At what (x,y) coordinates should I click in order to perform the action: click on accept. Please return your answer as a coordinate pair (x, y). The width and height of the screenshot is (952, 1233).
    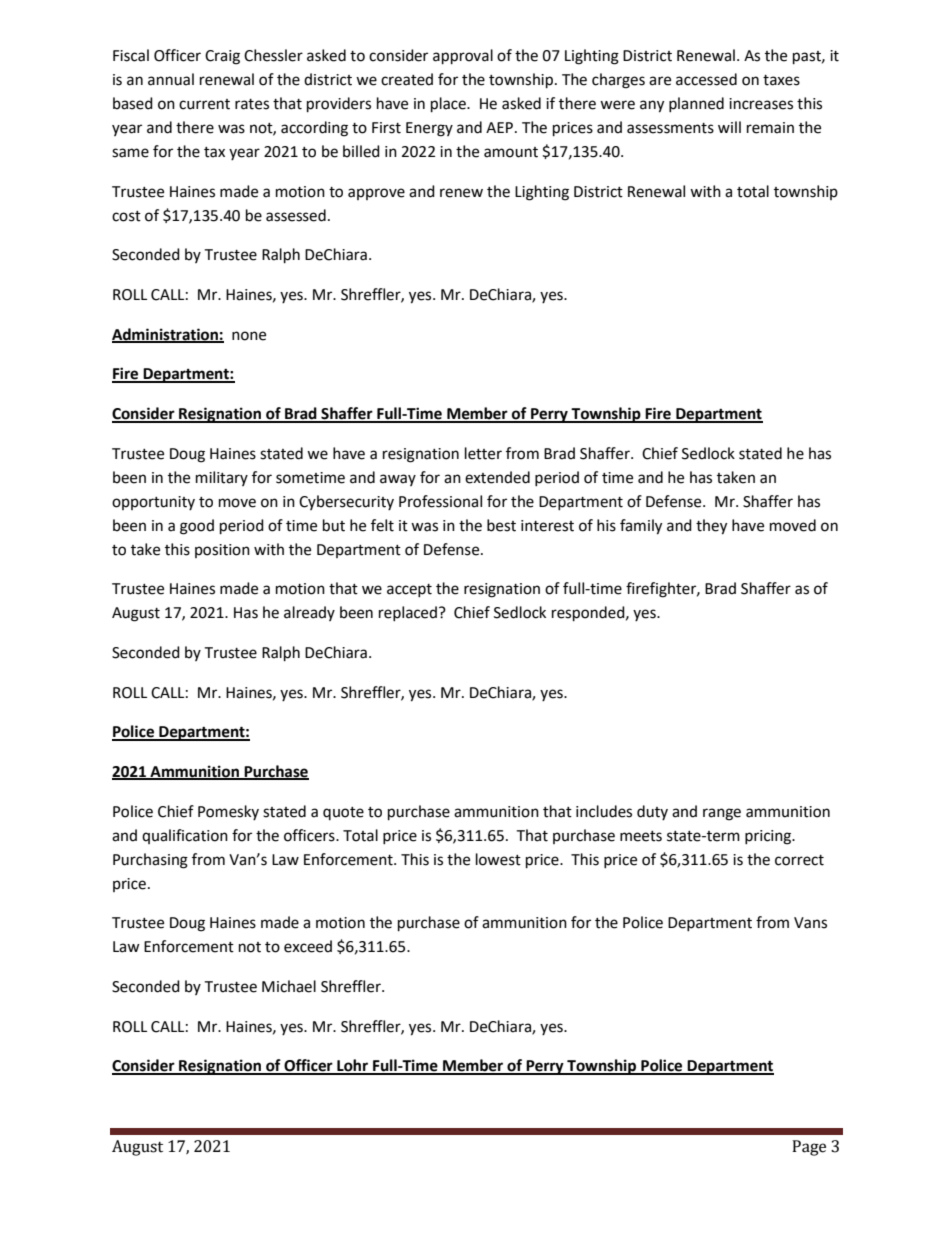
    Looking at the image, I should click on (409, 590).
